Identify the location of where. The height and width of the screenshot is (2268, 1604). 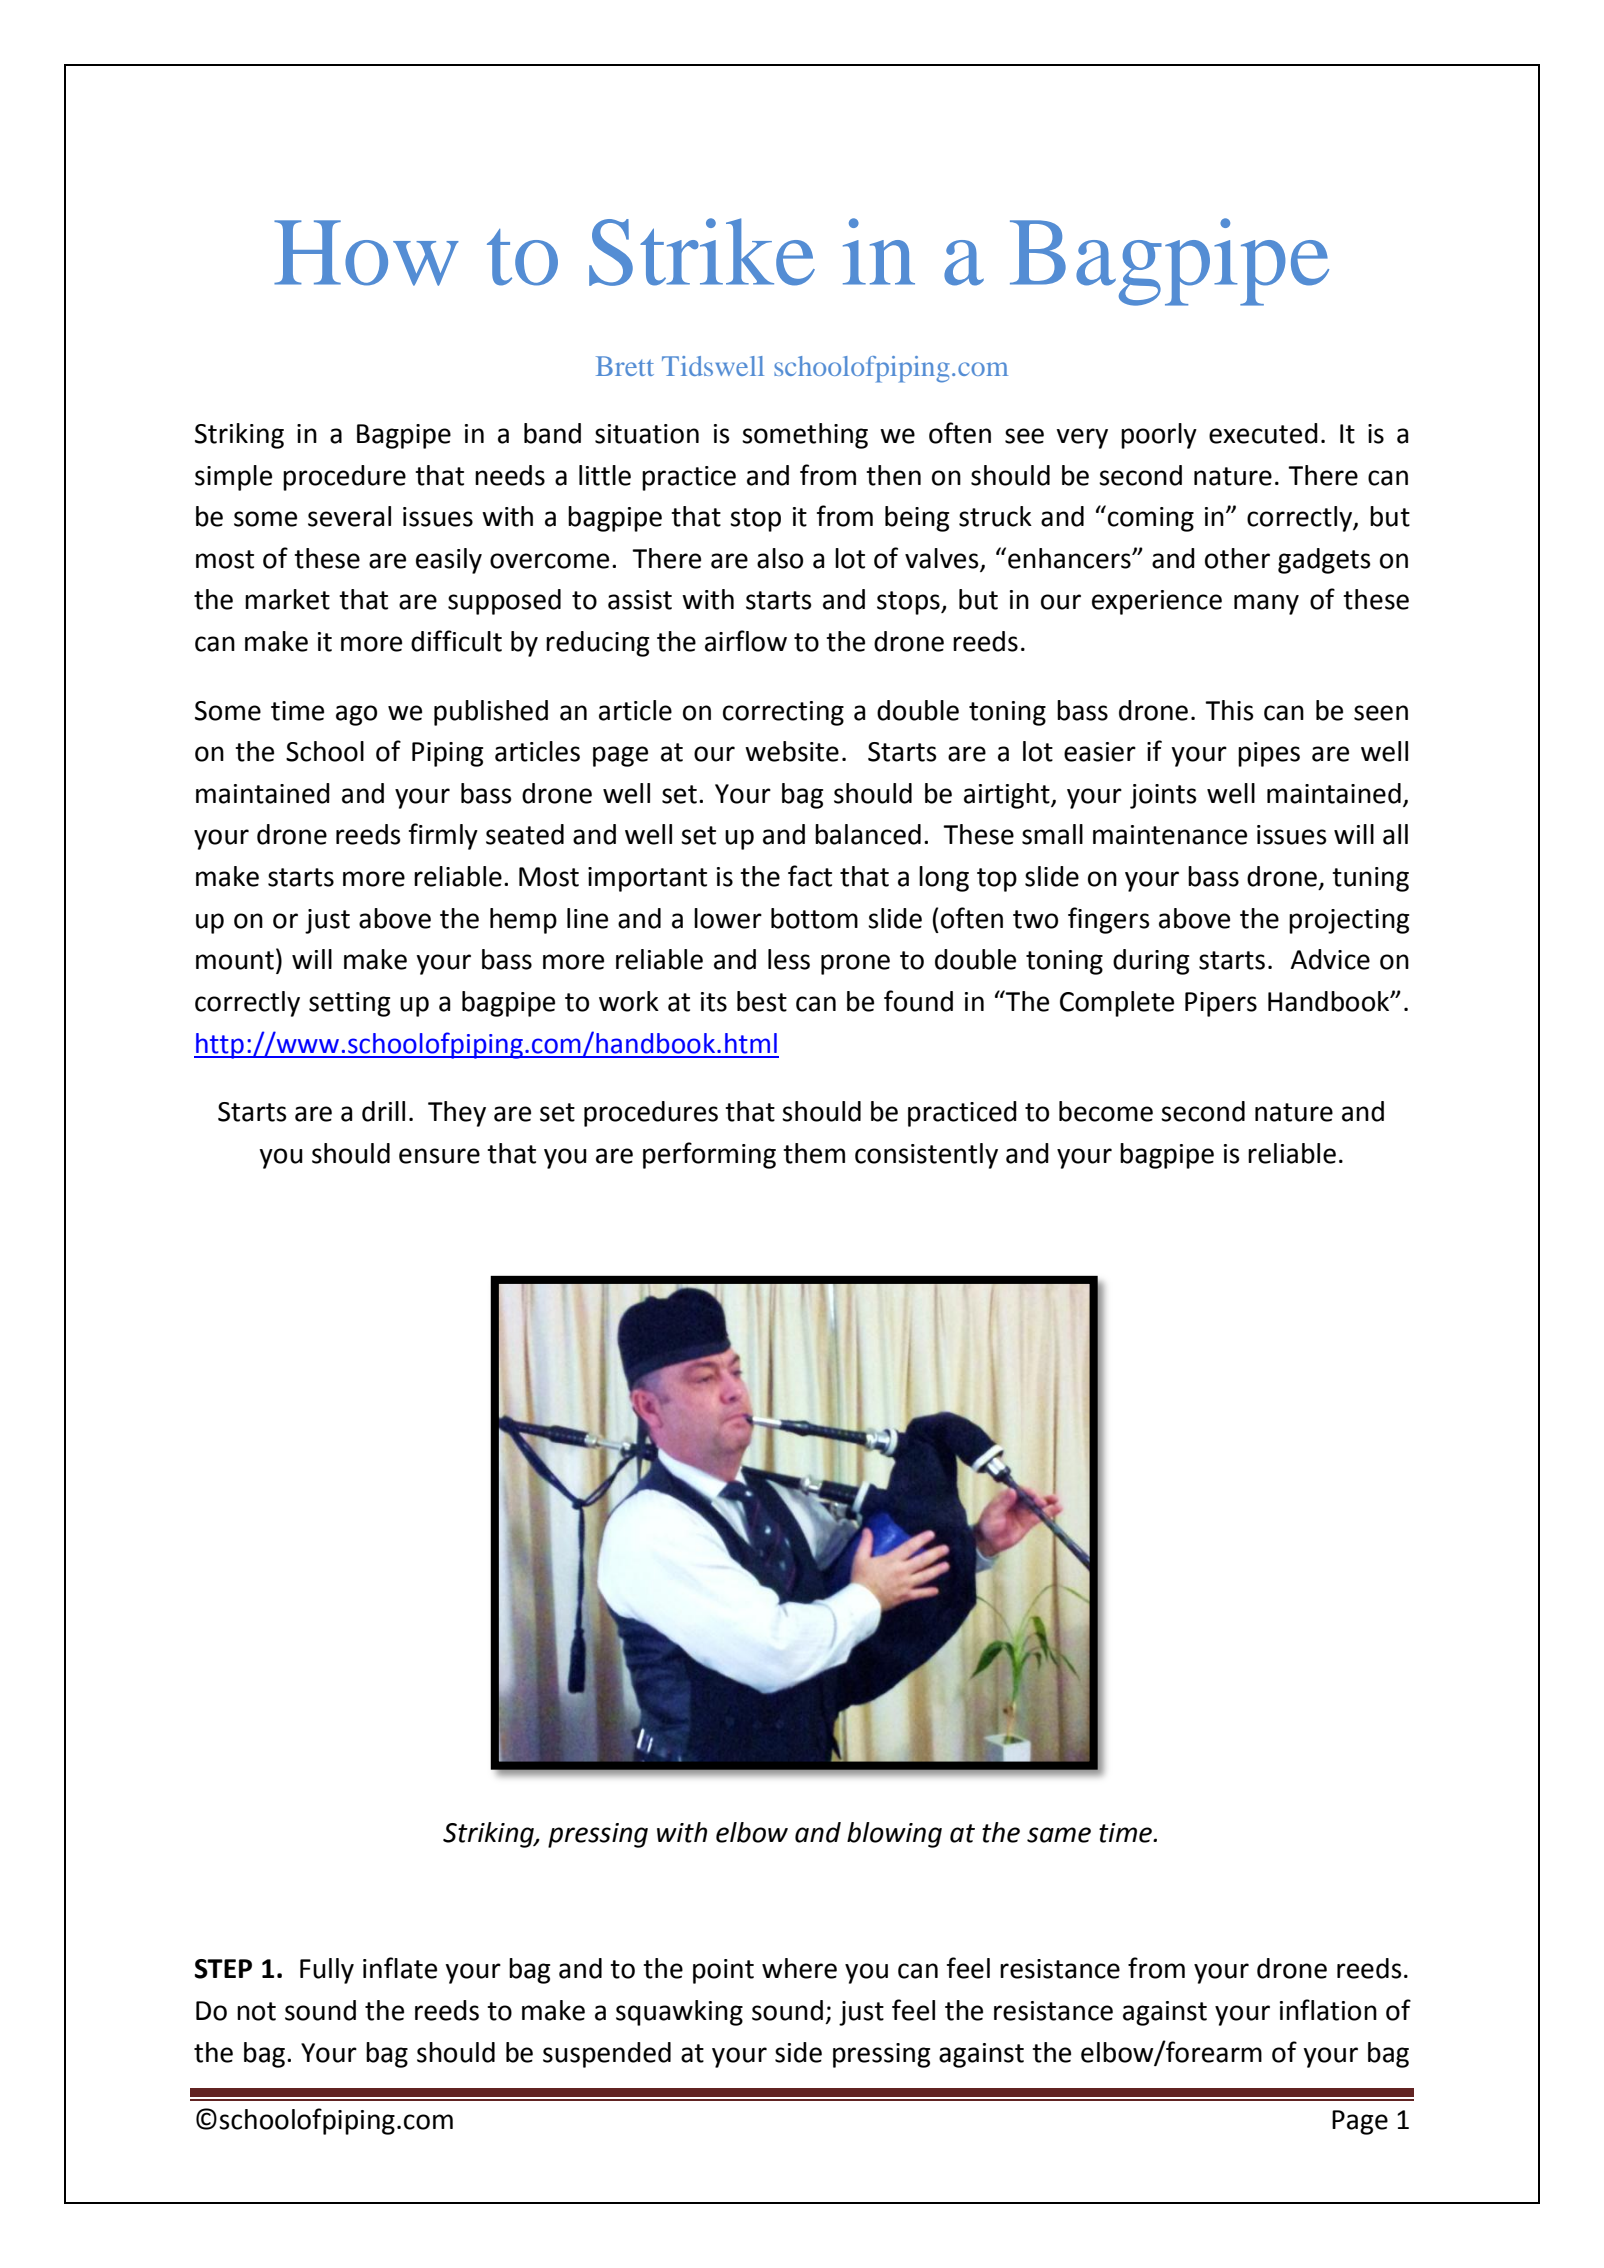
(799, 1968).
